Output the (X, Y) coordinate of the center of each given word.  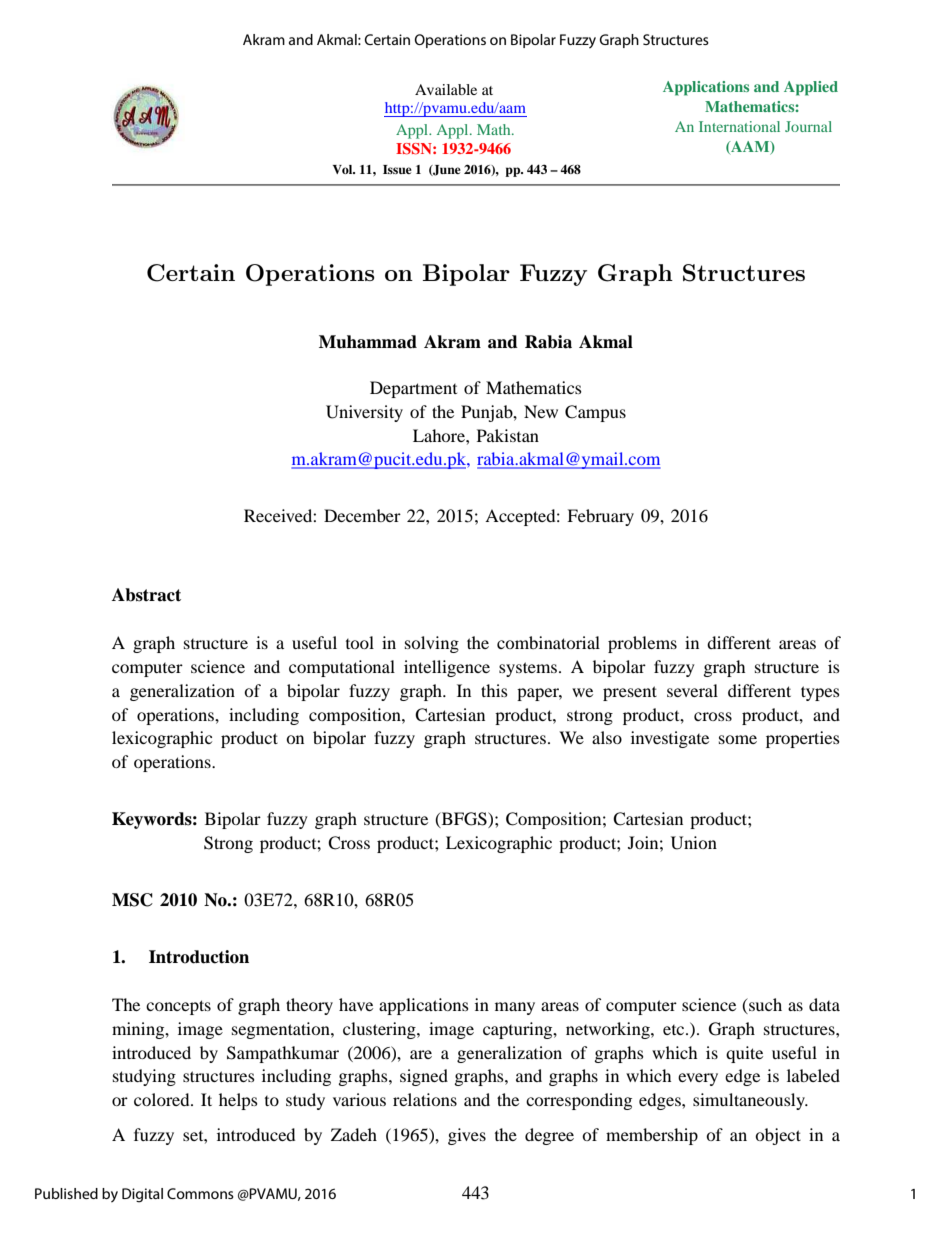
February (600, 517)
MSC (132, 900)
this (494, 690)
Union (694, 843)
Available (446, 89)
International (739, 126)
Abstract (146, 595)
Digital (142, 1195)
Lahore (440, 435)
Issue (397, 169)
